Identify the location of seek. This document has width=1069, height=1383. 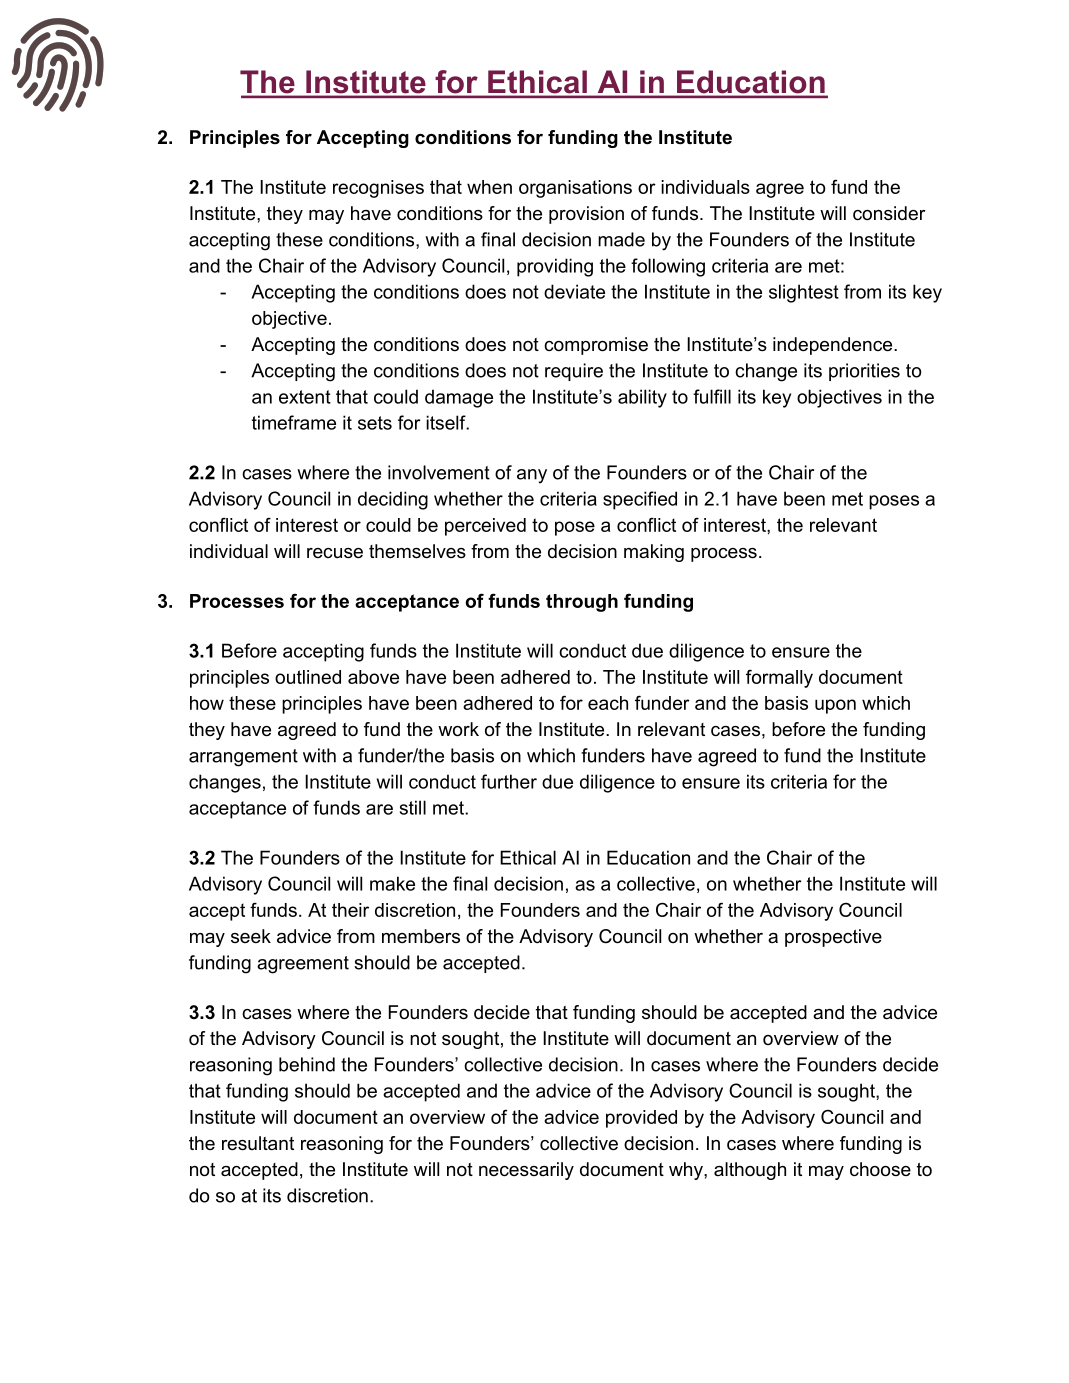
(251, 936).
